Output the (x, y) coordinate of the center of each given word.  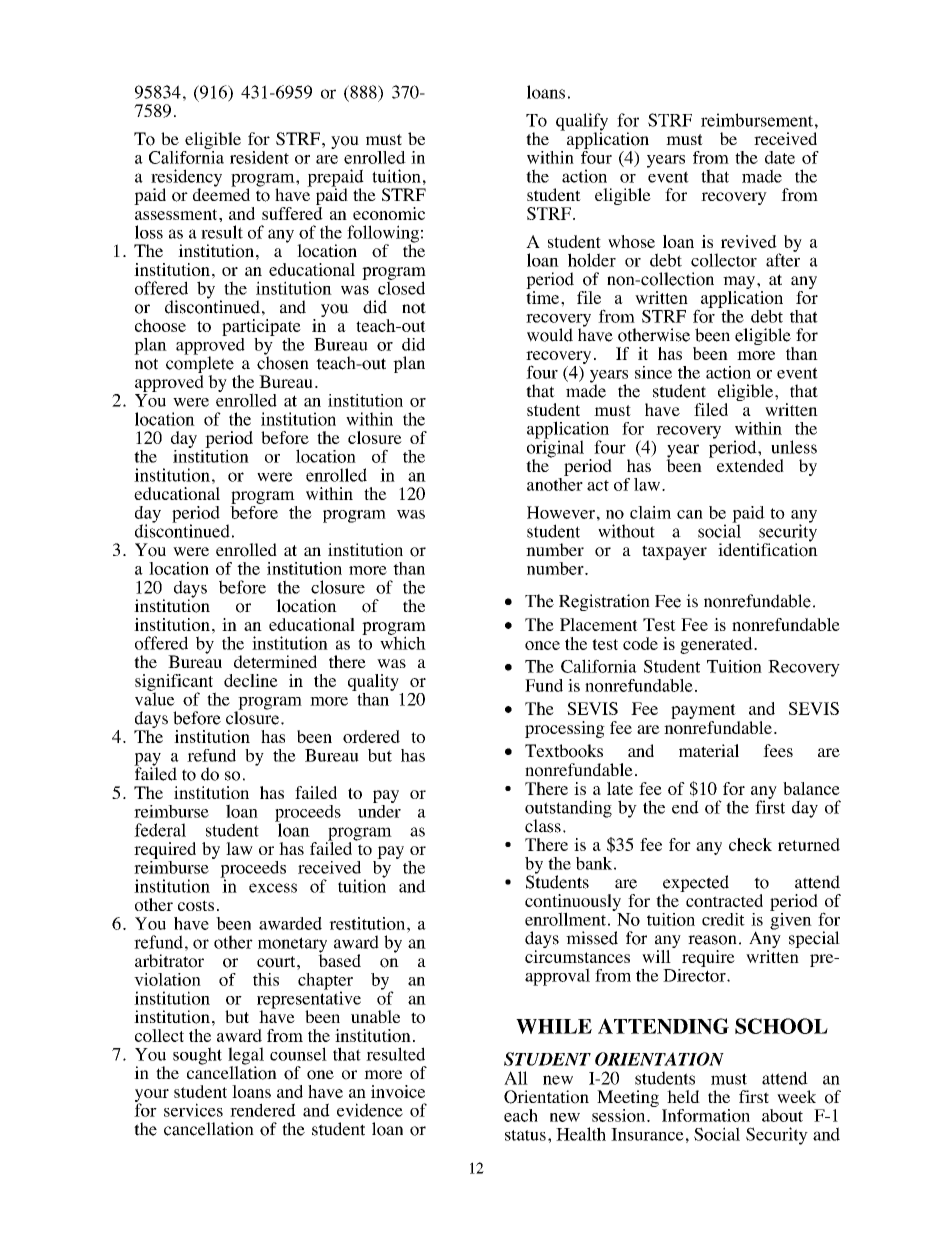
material (709, 750)
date (780, 157)
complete (200, 365)
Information (706, 1115)
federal (160, 830)
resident (259, 157)
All (516, 1078)
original (555, 449)
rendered (263, 1110)
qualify (582, 123)
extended (750, 465)
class (543, 826)
